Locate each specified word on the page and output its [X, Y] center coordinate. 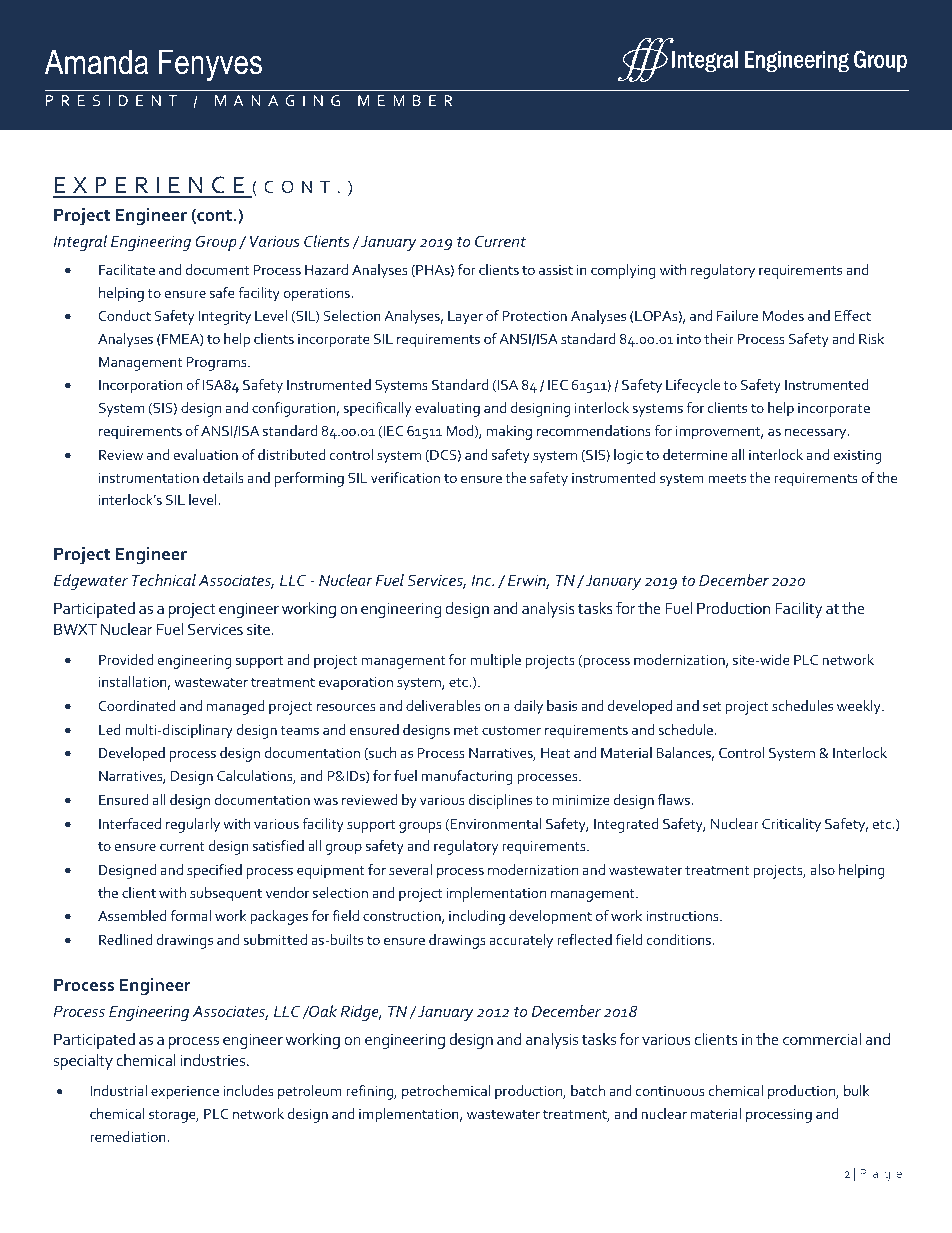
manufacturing [467, 777]
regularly [193, 825]
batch [588, 1090]
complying [623, 271]
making [509, 432]
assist [556, 270]
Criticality [791, 825]
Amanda [96, 62]
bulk [856, 1090]
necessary [817, 434]
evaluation [205, 454]
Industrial [119, 1090]
